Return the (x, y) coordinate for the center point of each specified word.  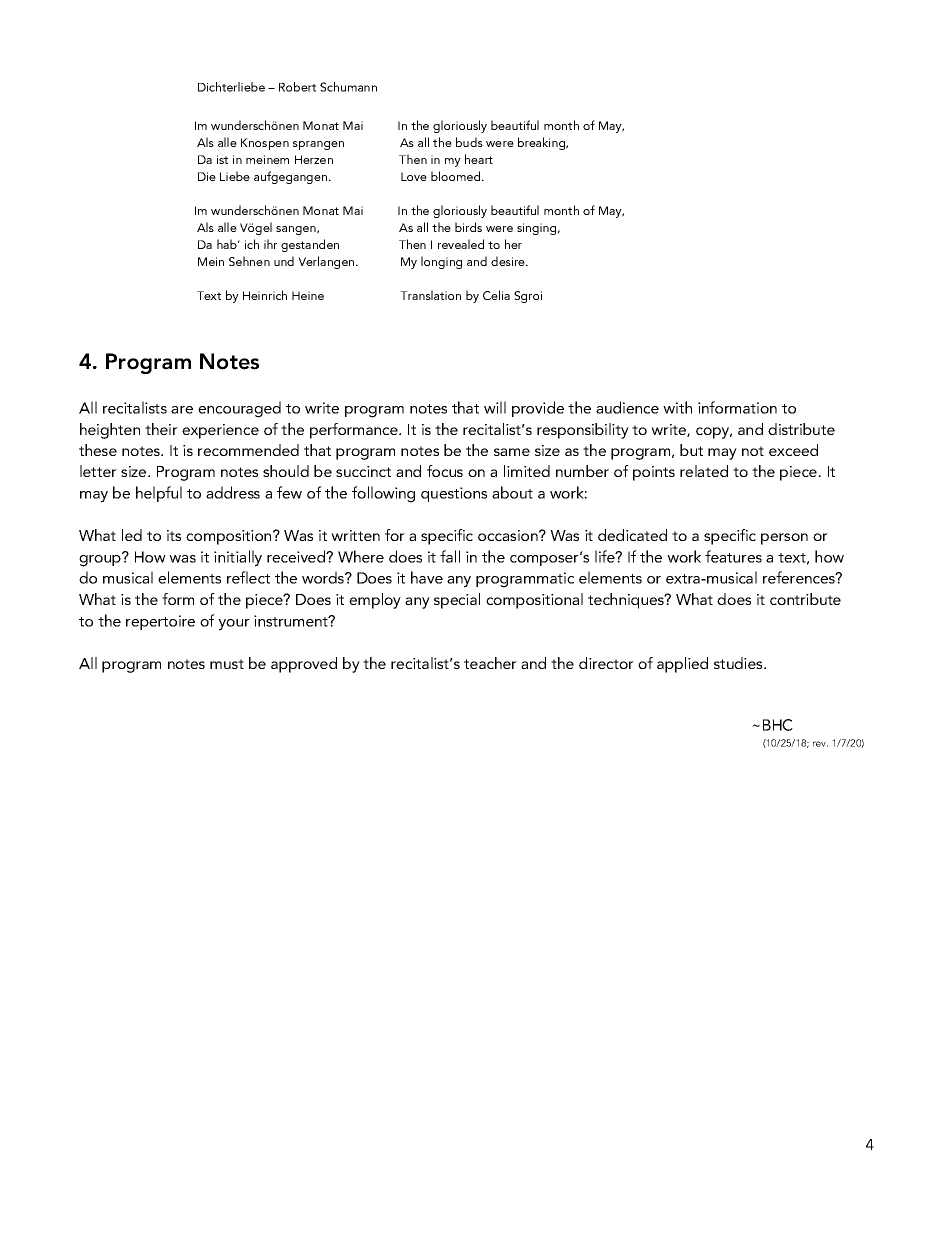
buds (469, 142)
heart (479, 159)
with (677, 407)
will (495, 407)
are (182, 410)
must (227, 664)
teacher (490, 663)
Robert (297, 87)
